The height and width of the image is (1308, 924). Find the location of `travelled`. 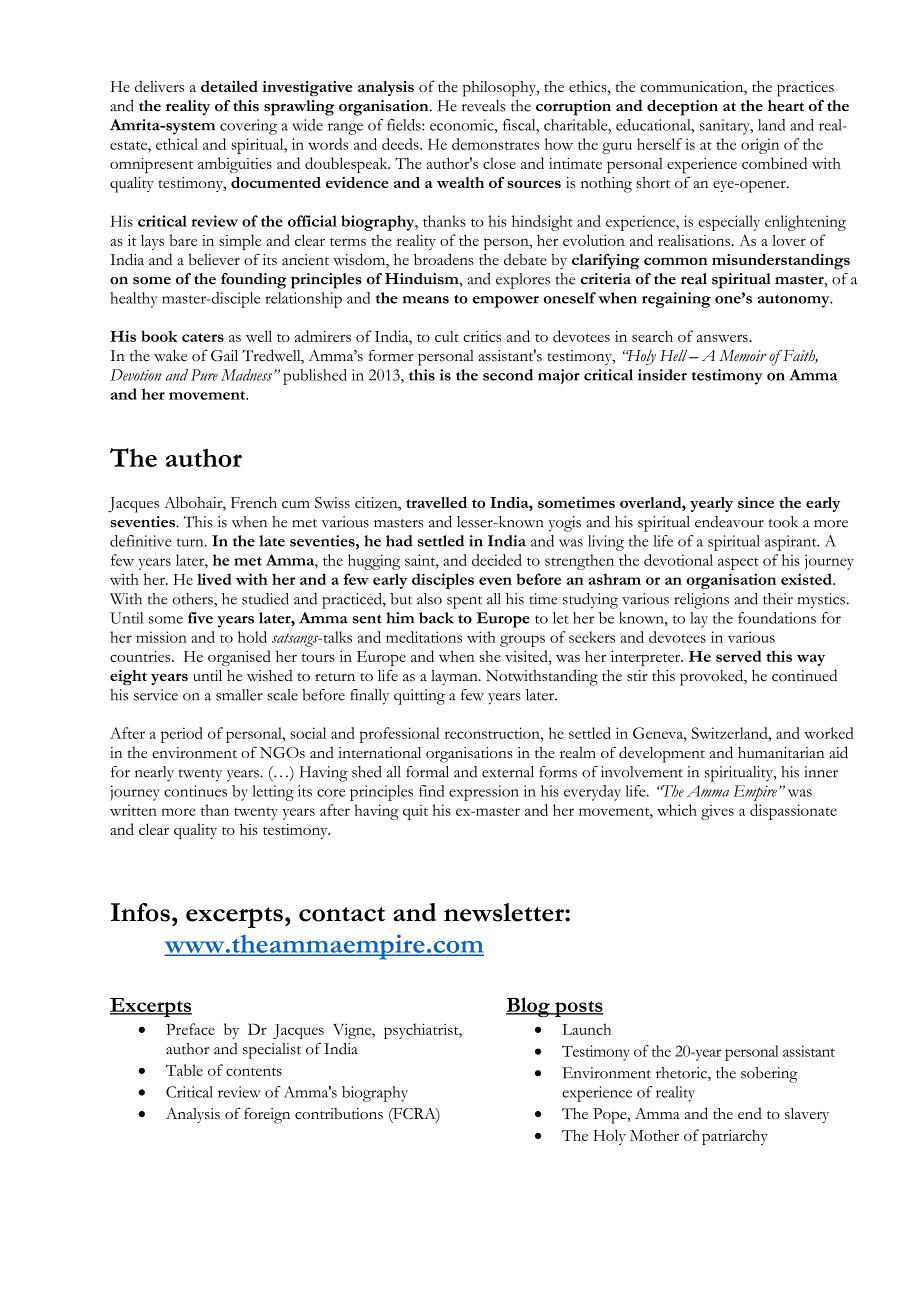

travelled is located at coordinates (436, 502).
